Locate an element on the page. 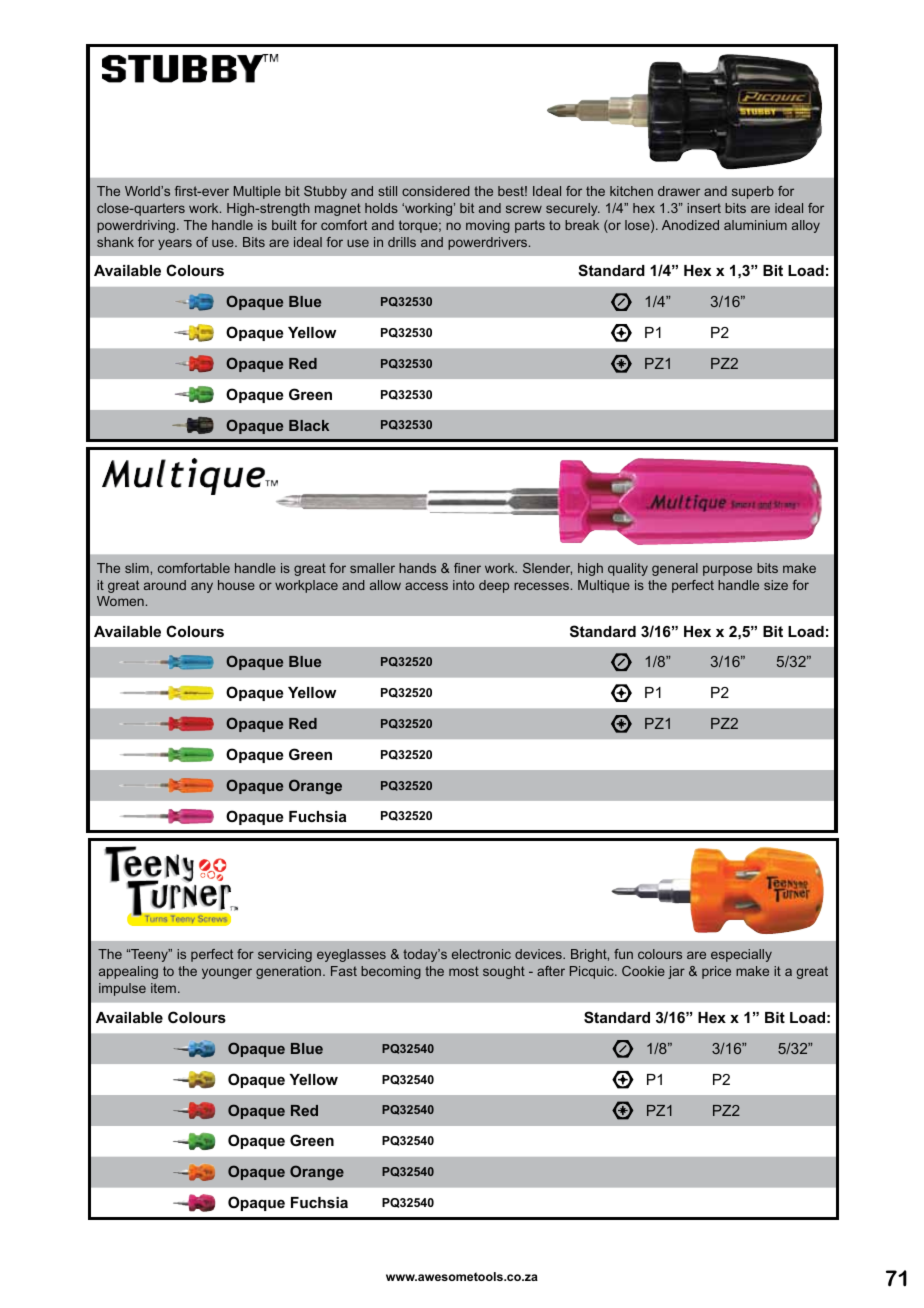 The height and width of the page is (1308, 924). years is located at coordinates (175, 244).
